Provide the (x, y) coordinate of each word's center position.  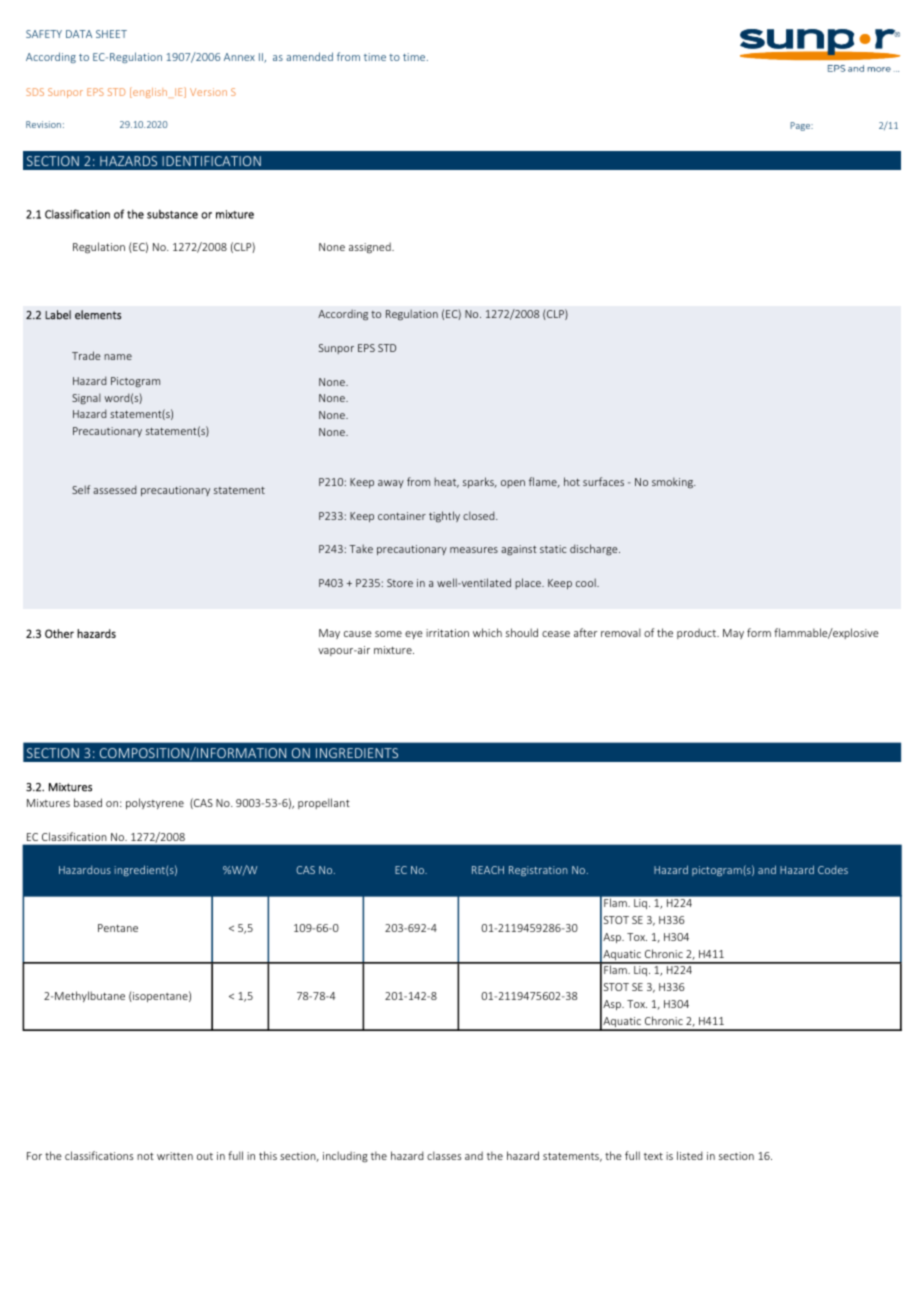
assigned (371, 248)
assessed (115, 489)
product (698, 633)
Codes (833, 870)
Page (801, 126)
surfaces (603, 481)
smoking (674, 482)
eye (414, 635)
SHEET (111, 34)
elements (98, 315)
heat (446, 482)
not (145, 1156)
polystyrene (155, 803)
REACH (488, 870)
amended (309, 56)
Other (59, 633)
